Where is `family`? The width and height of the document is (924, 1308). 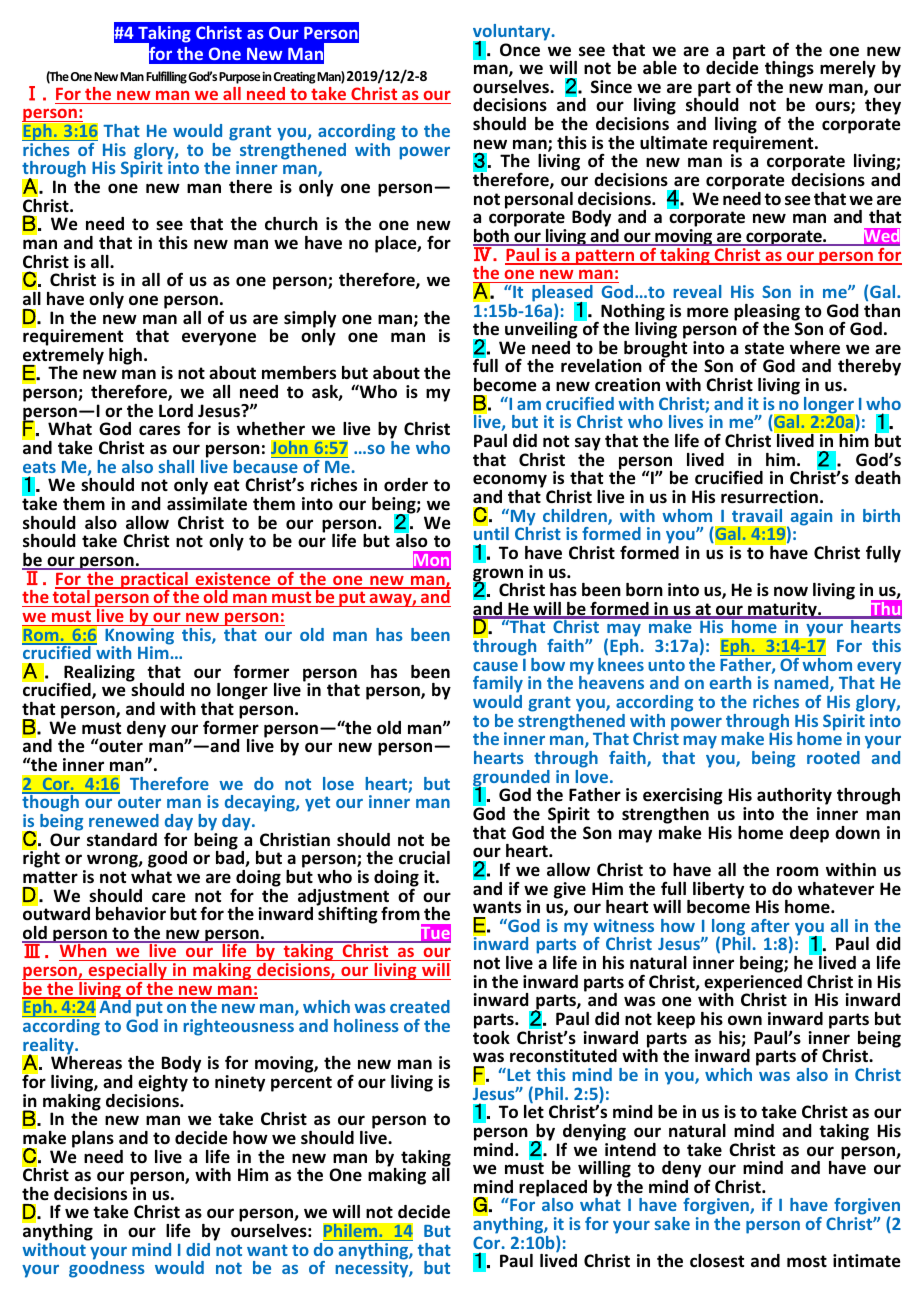 family is located at coordinates (498, 686).
